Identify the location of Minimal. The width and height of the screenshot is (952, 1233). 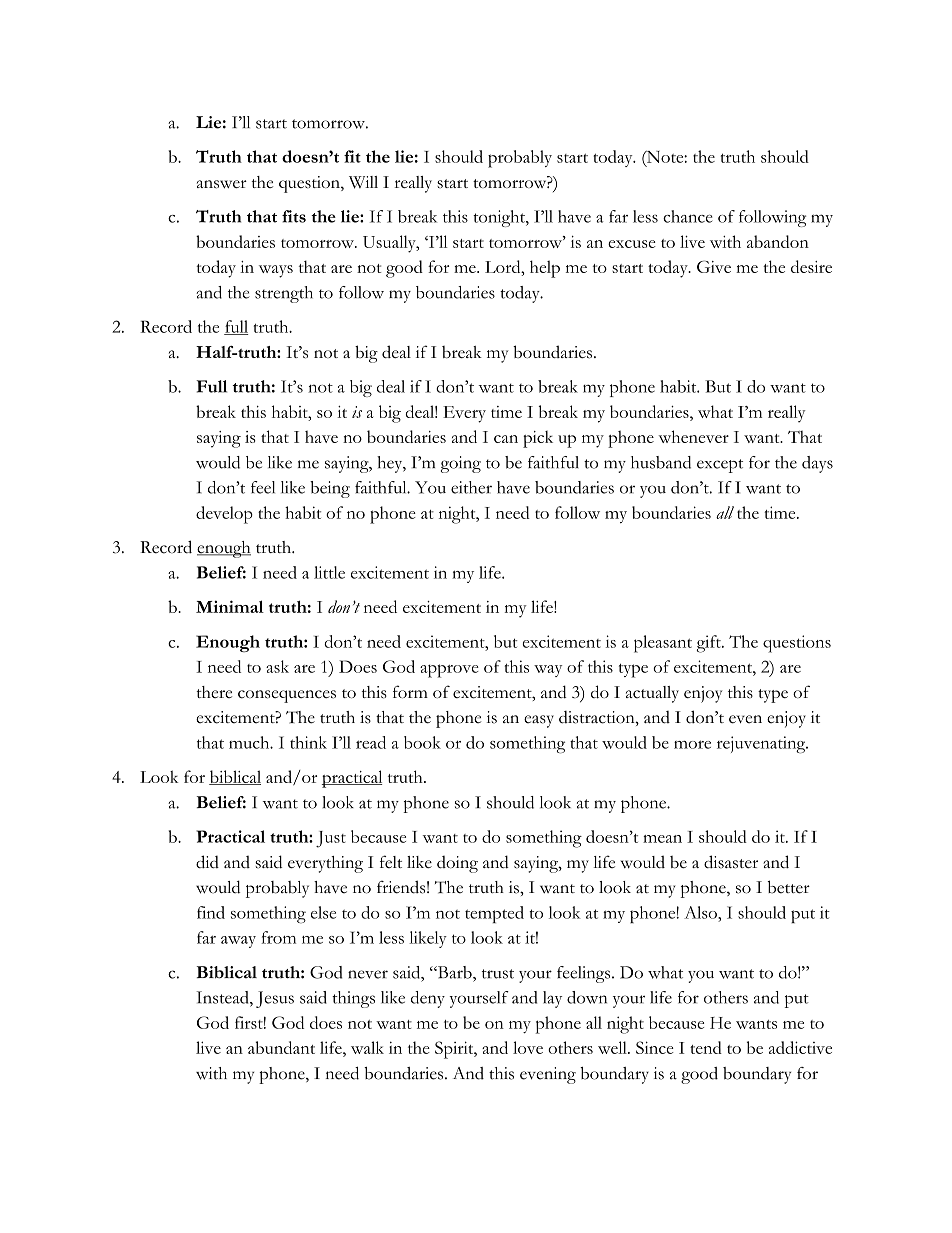
(230, 606).
